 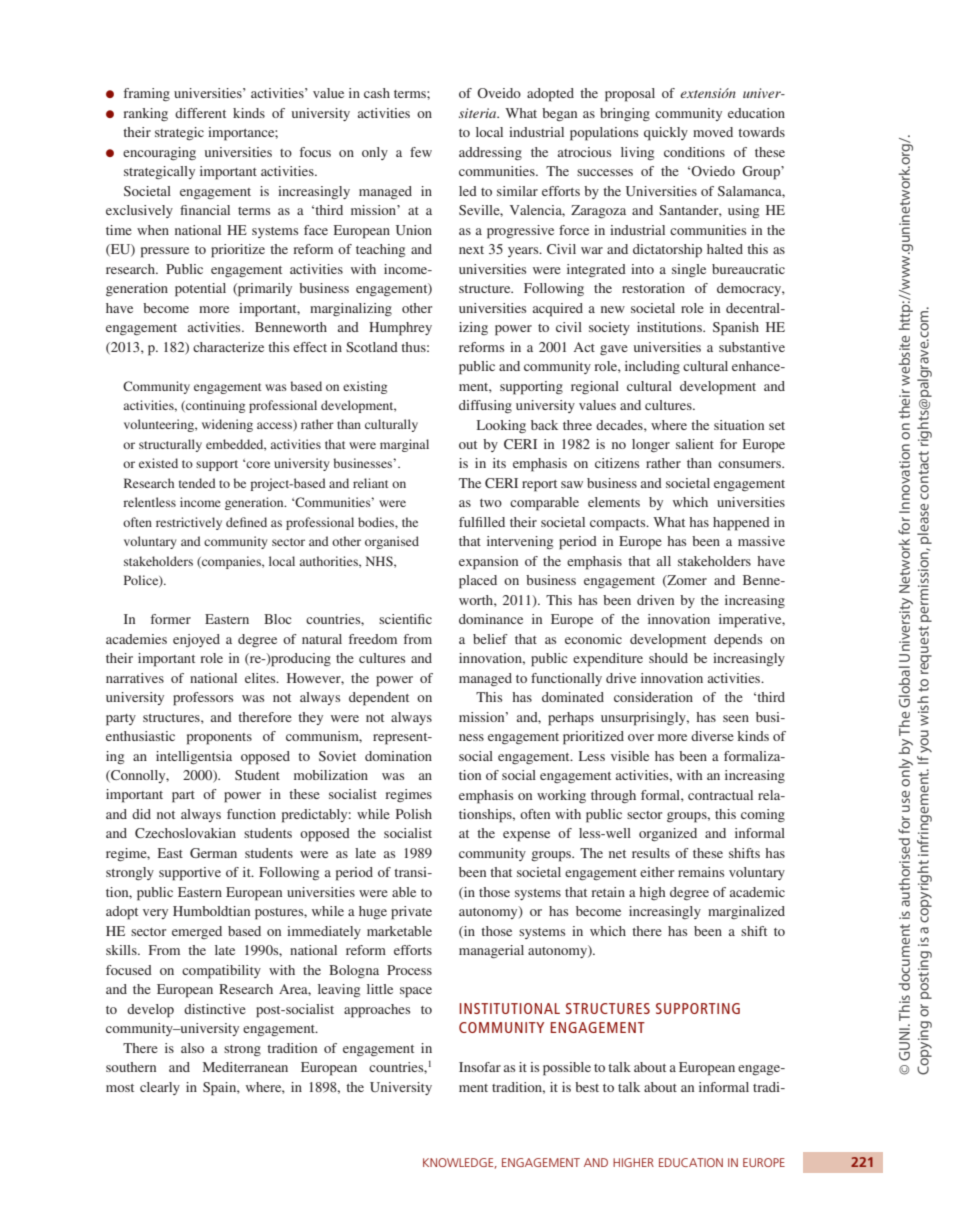 What do you see at coordinates (200, 113) in the screenshot?
I see `different` at bounding box center [200, 113].
